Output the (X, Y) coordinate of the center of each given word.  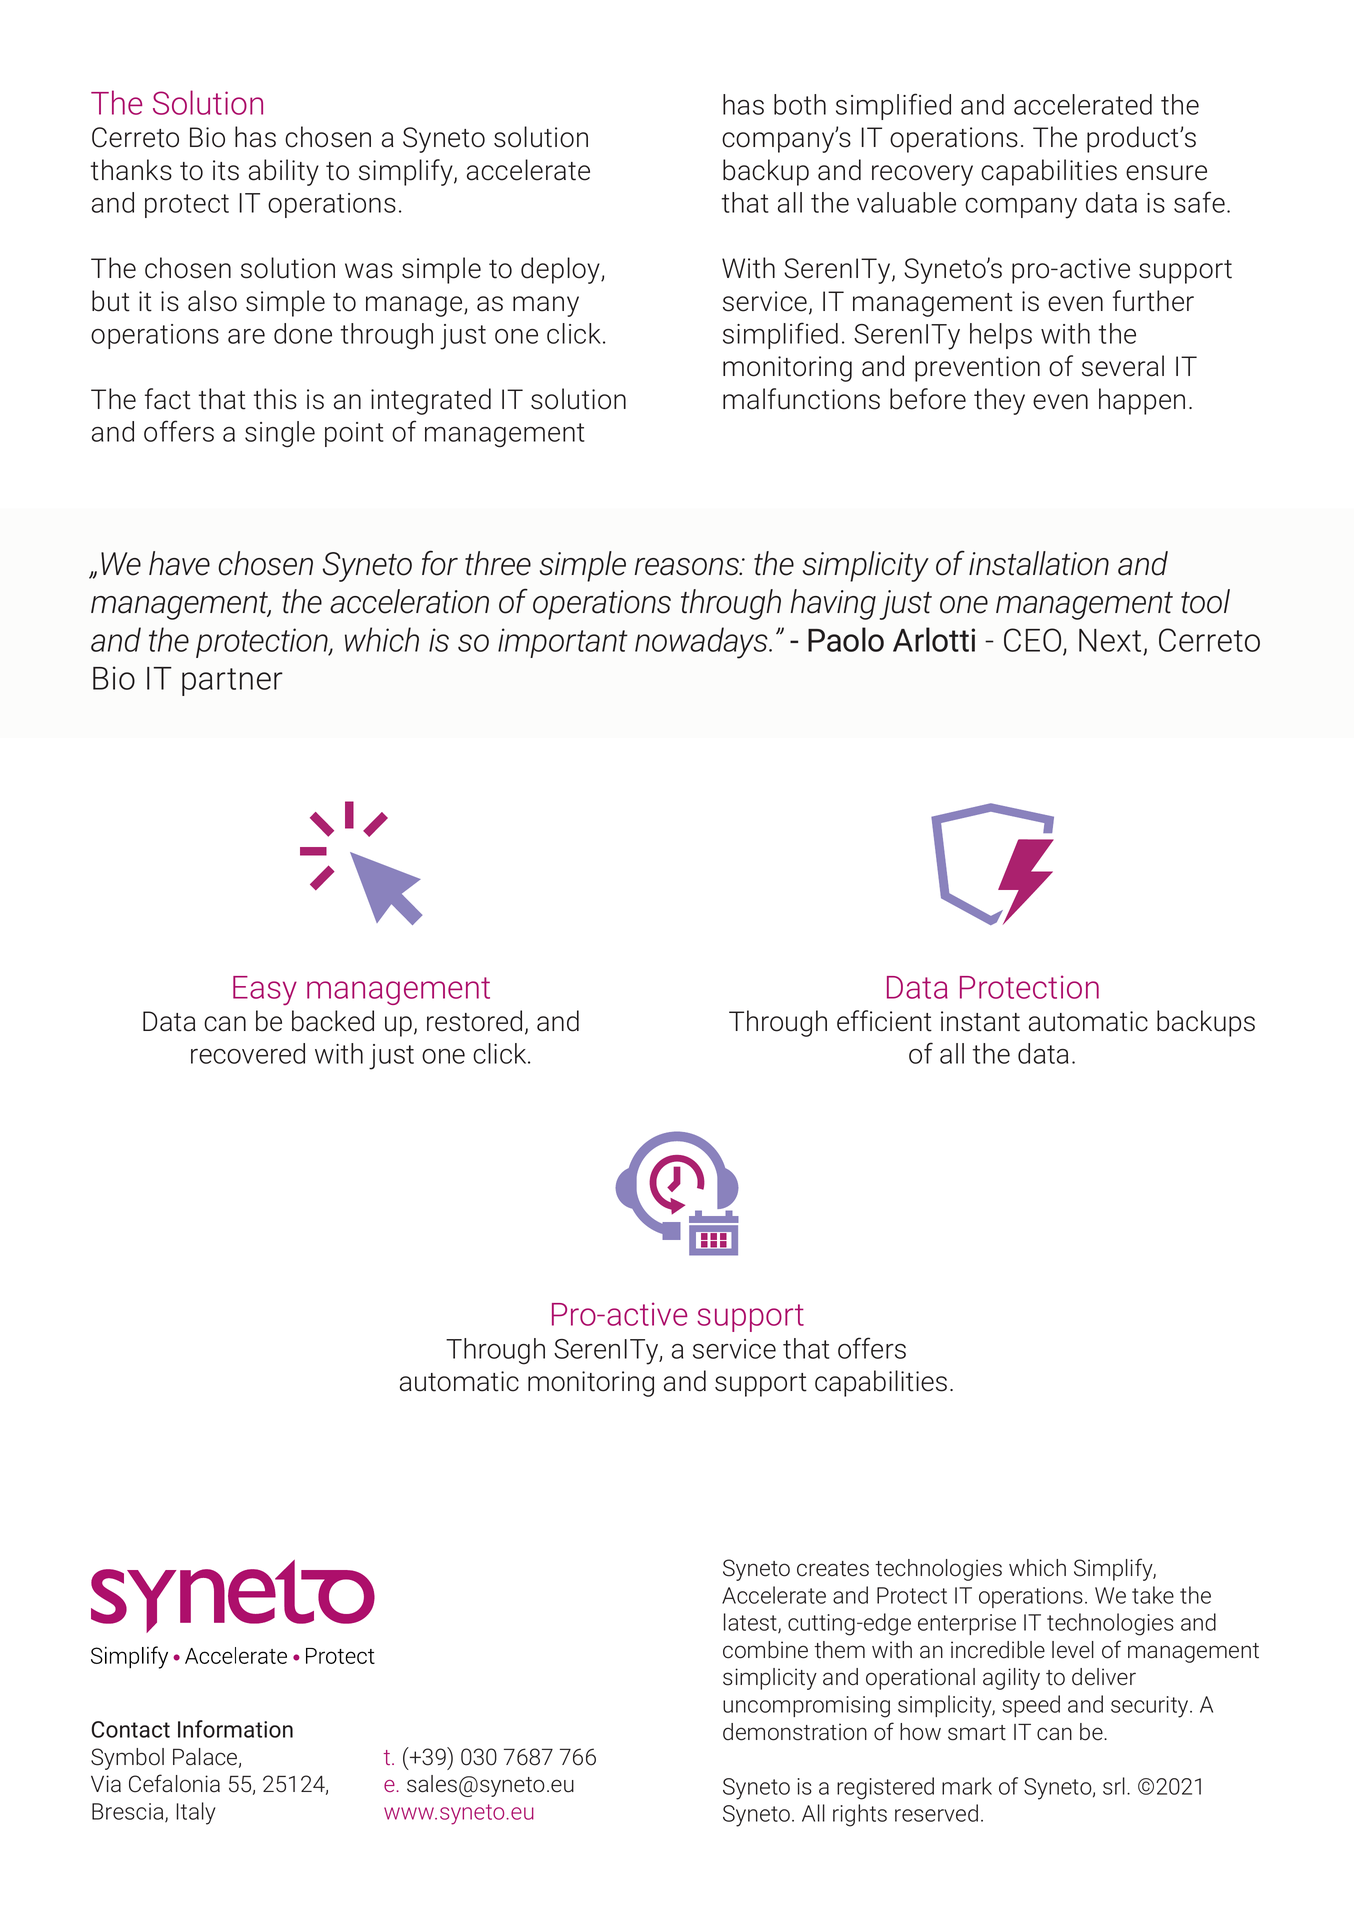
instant (980, 1021)
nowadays (702, 643)
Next (1110, 640)
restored (474, 1021)
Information (235, 1729)
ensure (1166, 173)
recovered (248, 1053)
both (800, 104)
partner (232, 682)
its (226, 170)
